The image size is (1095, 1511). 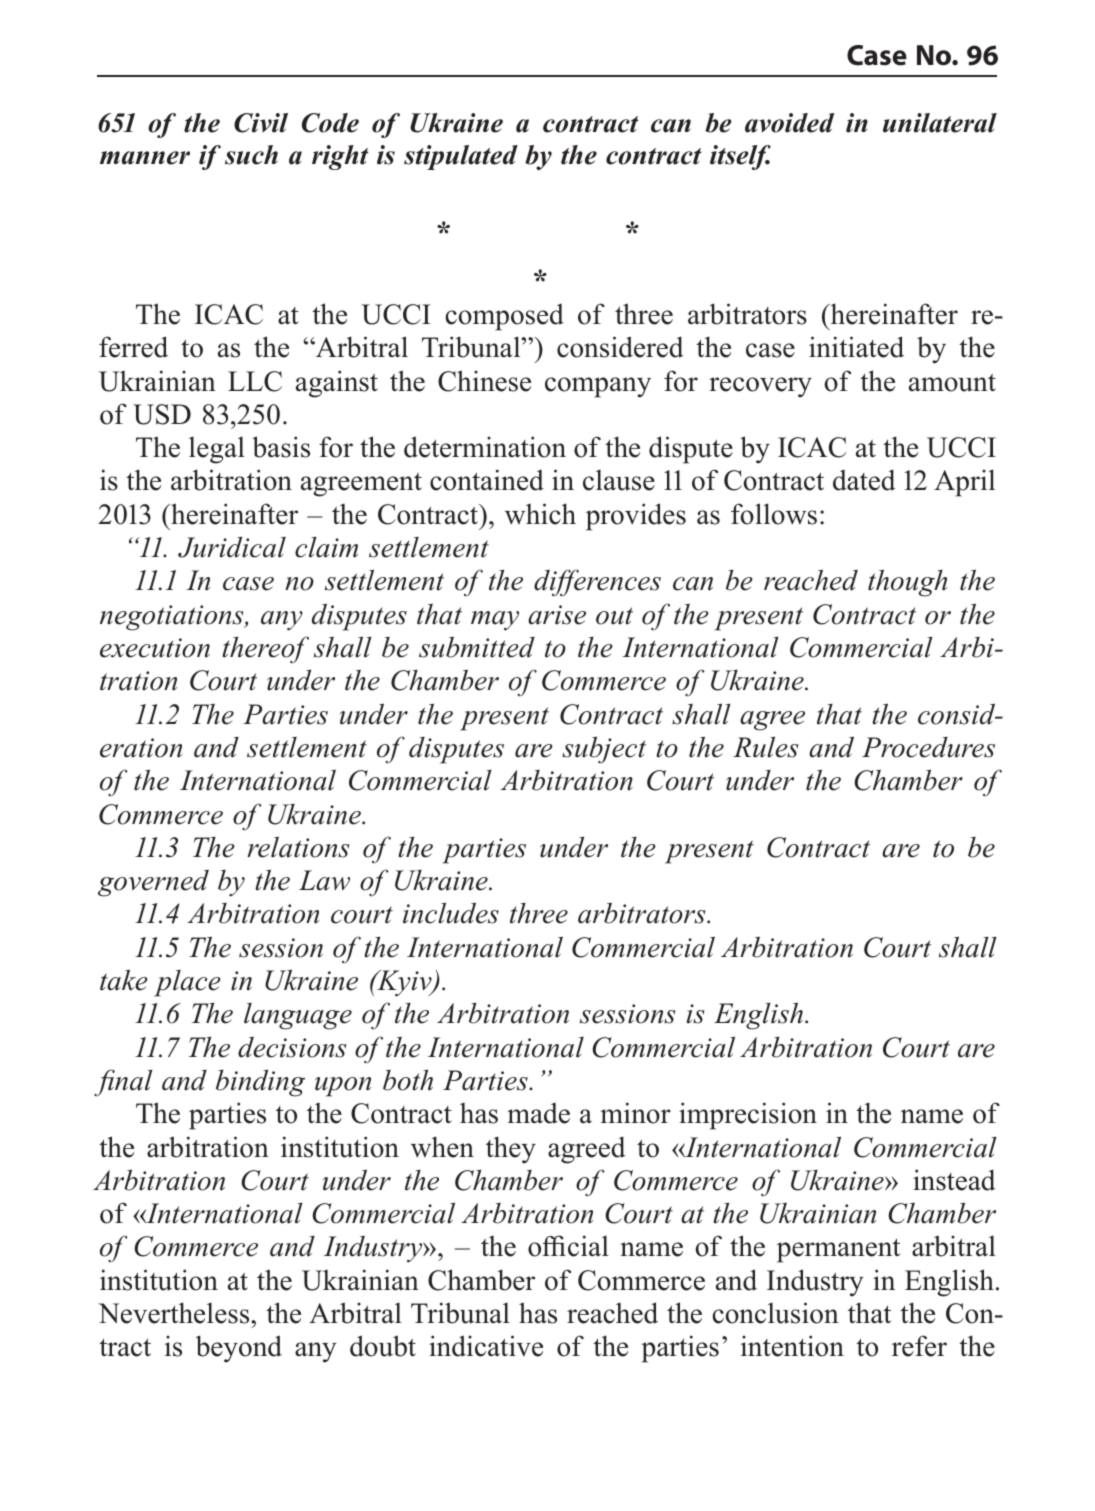 I want to click on dated, so click(x=864, y=480).
